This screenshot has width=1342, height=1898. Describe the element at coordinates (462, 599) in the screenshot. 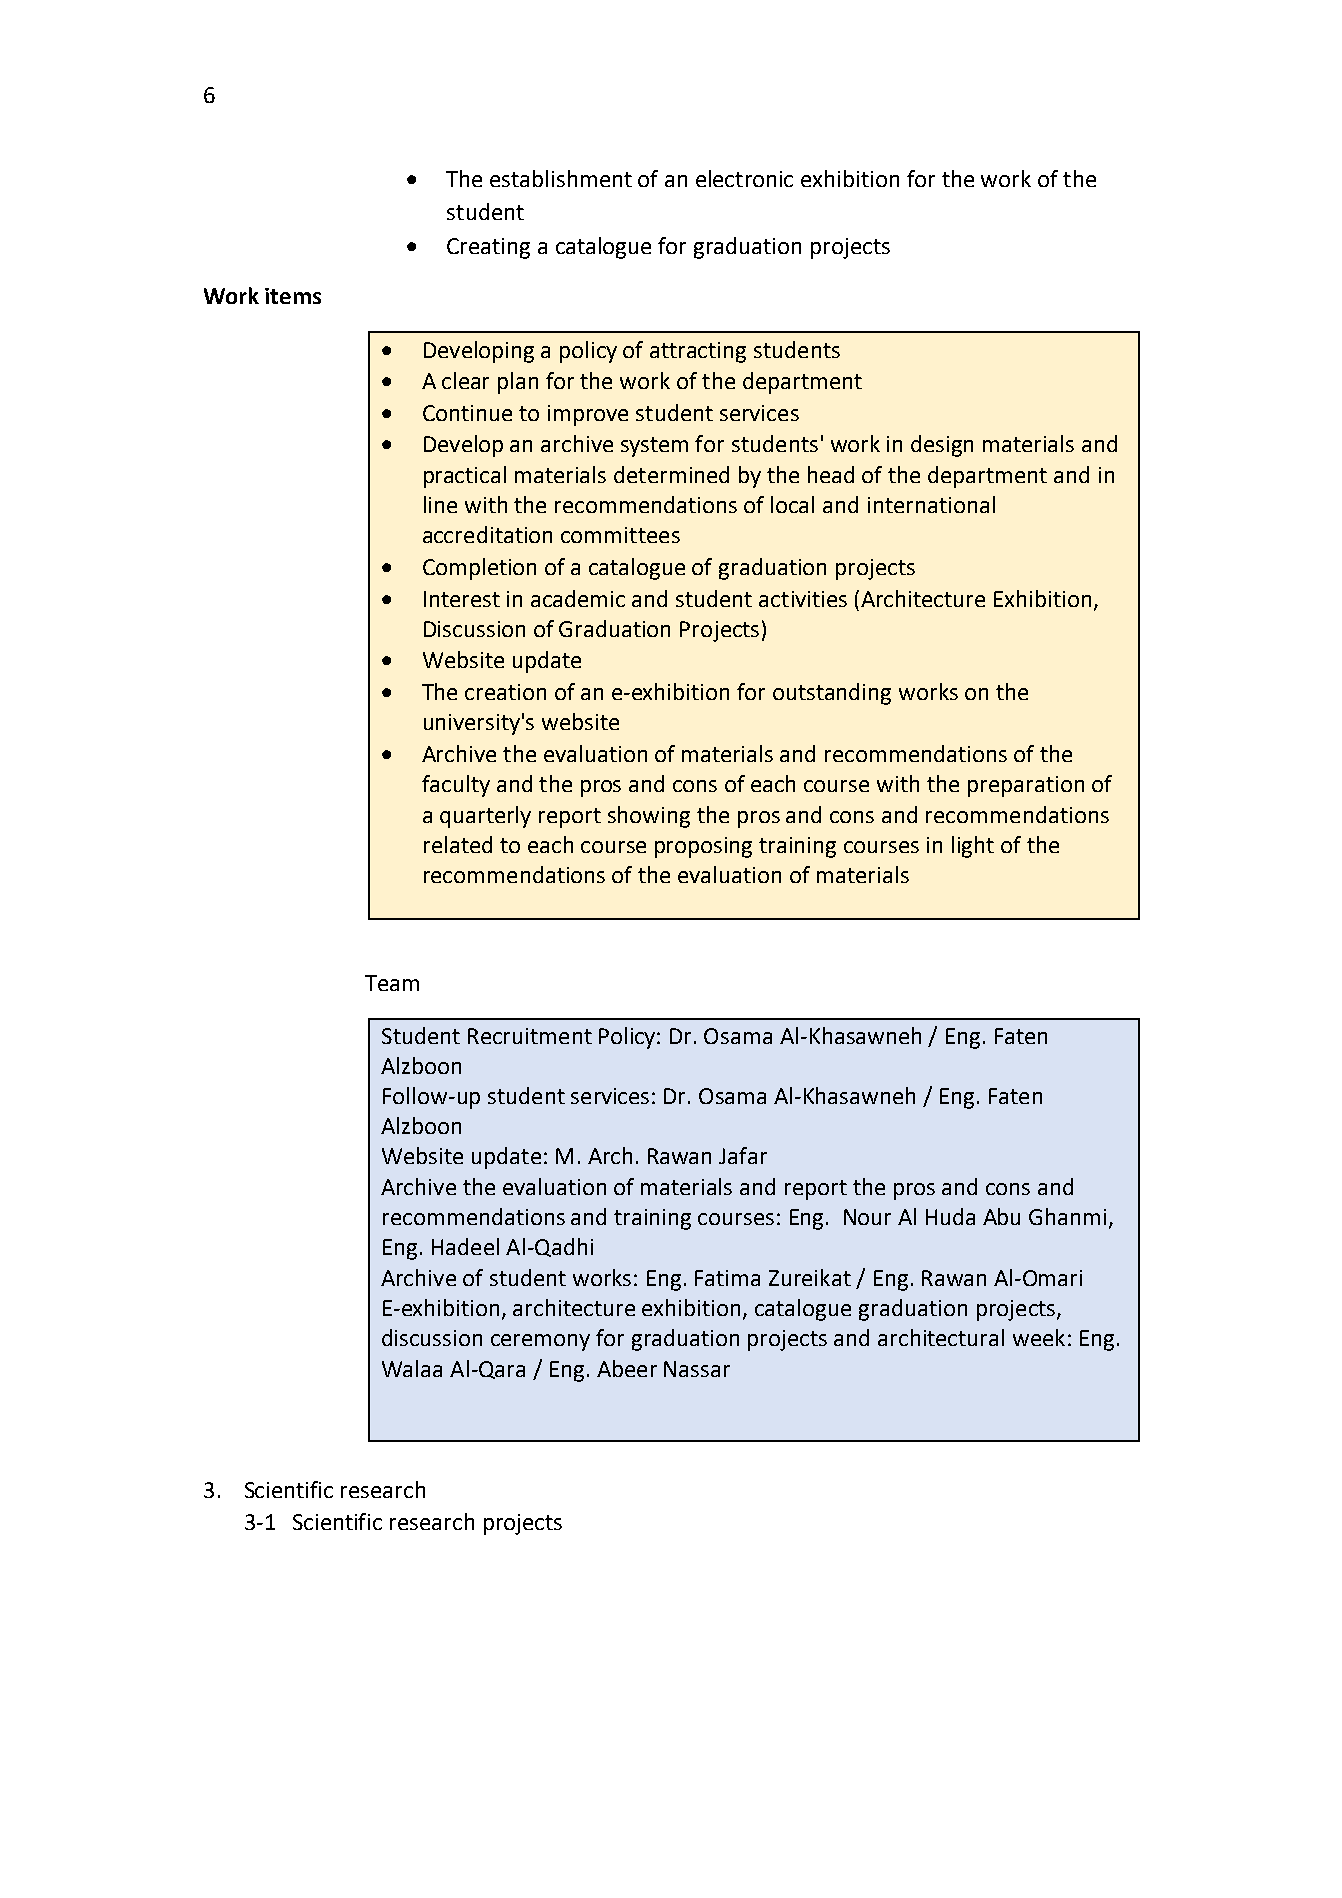

I see `Interest` at that location.
